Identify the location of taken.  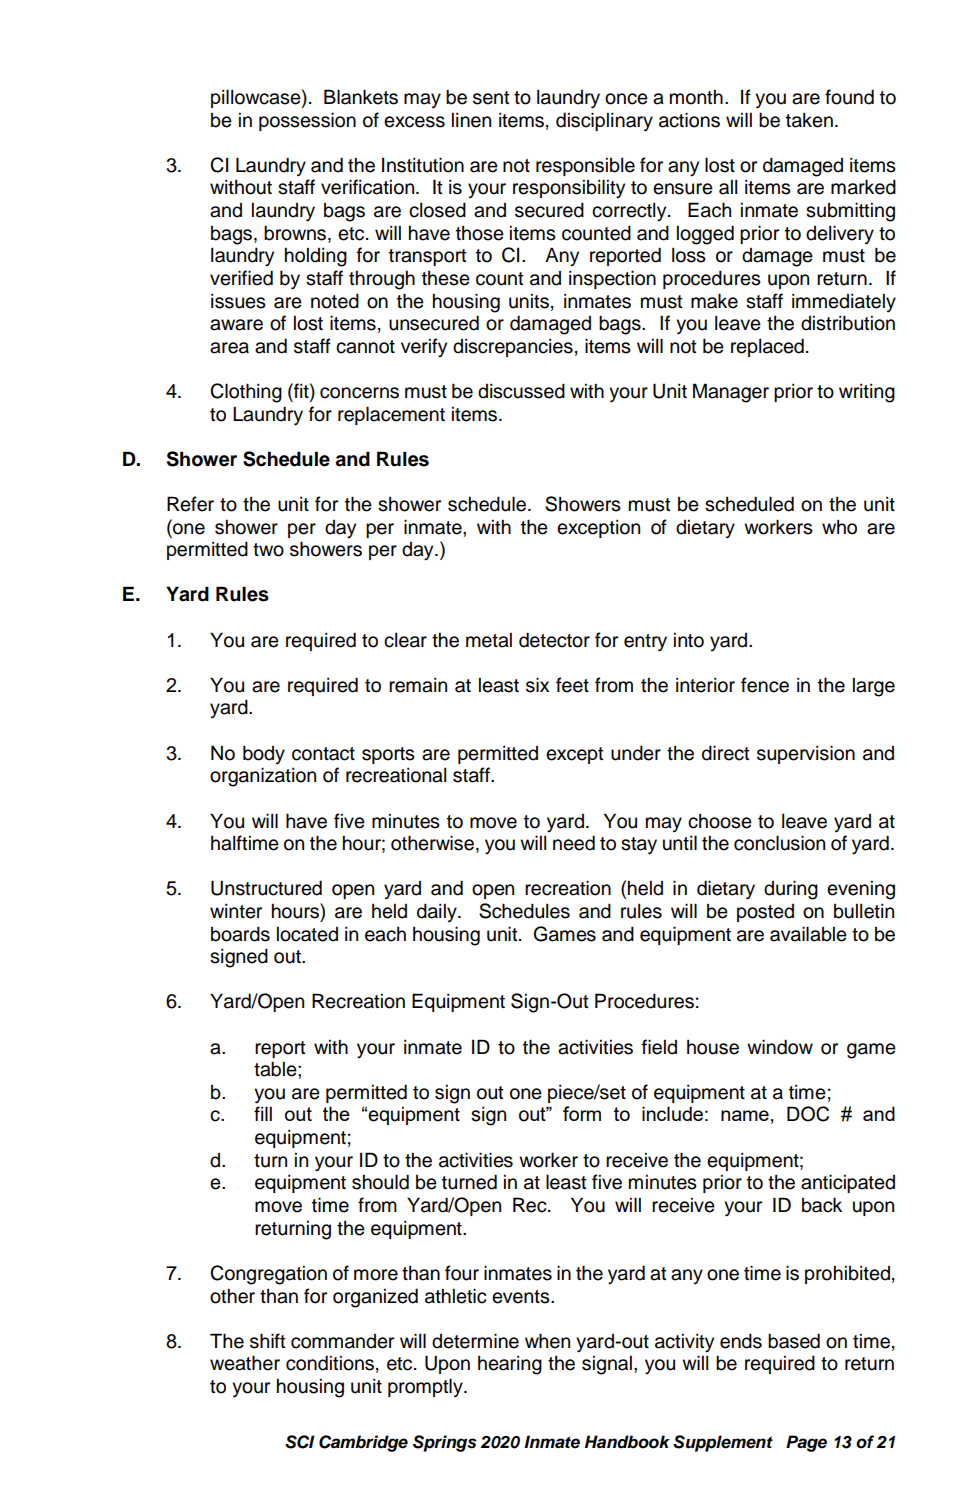
(809, 120).
